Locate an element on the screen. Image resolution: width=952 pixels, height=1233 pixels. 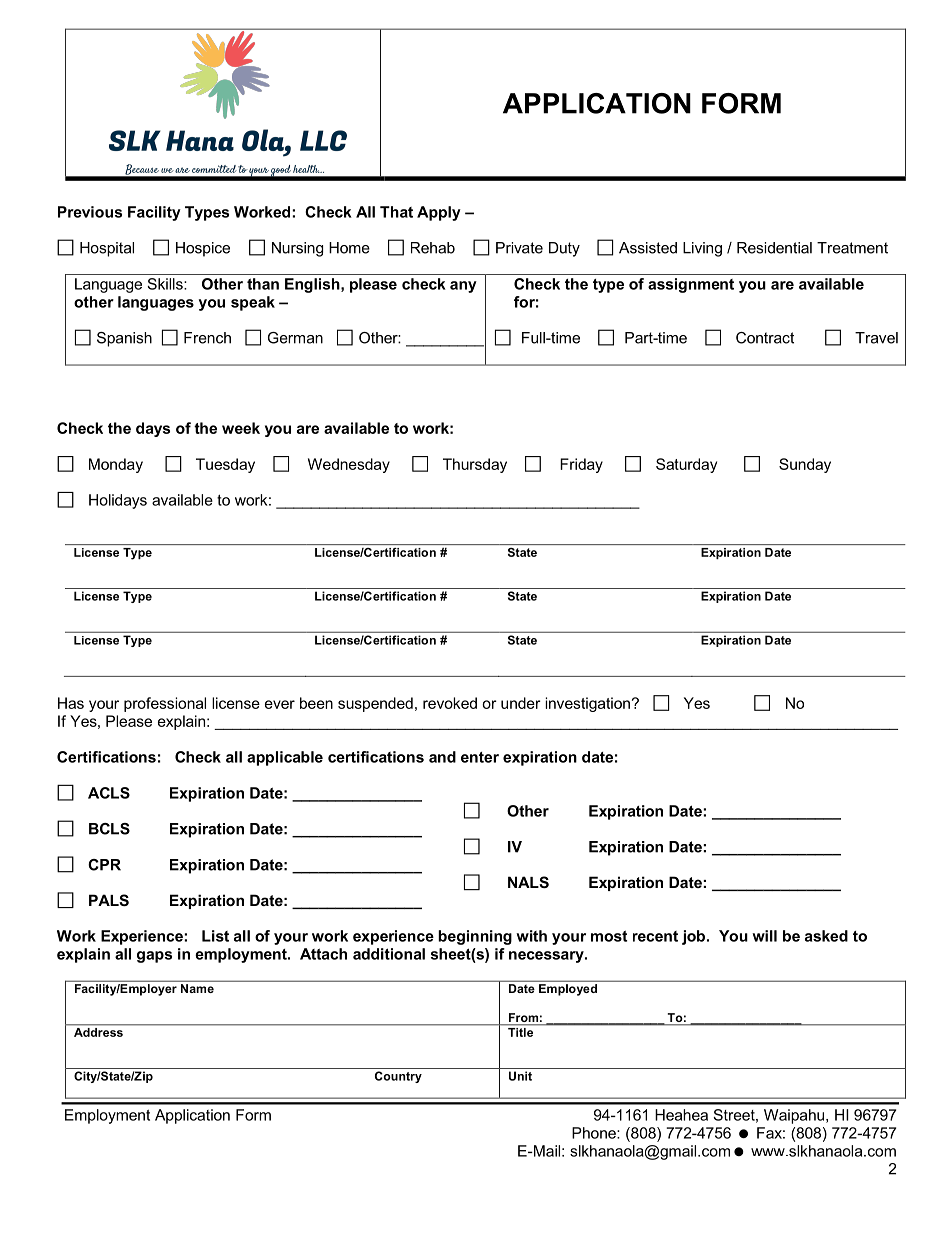
Rehab is located at coordinates (433, 248).
